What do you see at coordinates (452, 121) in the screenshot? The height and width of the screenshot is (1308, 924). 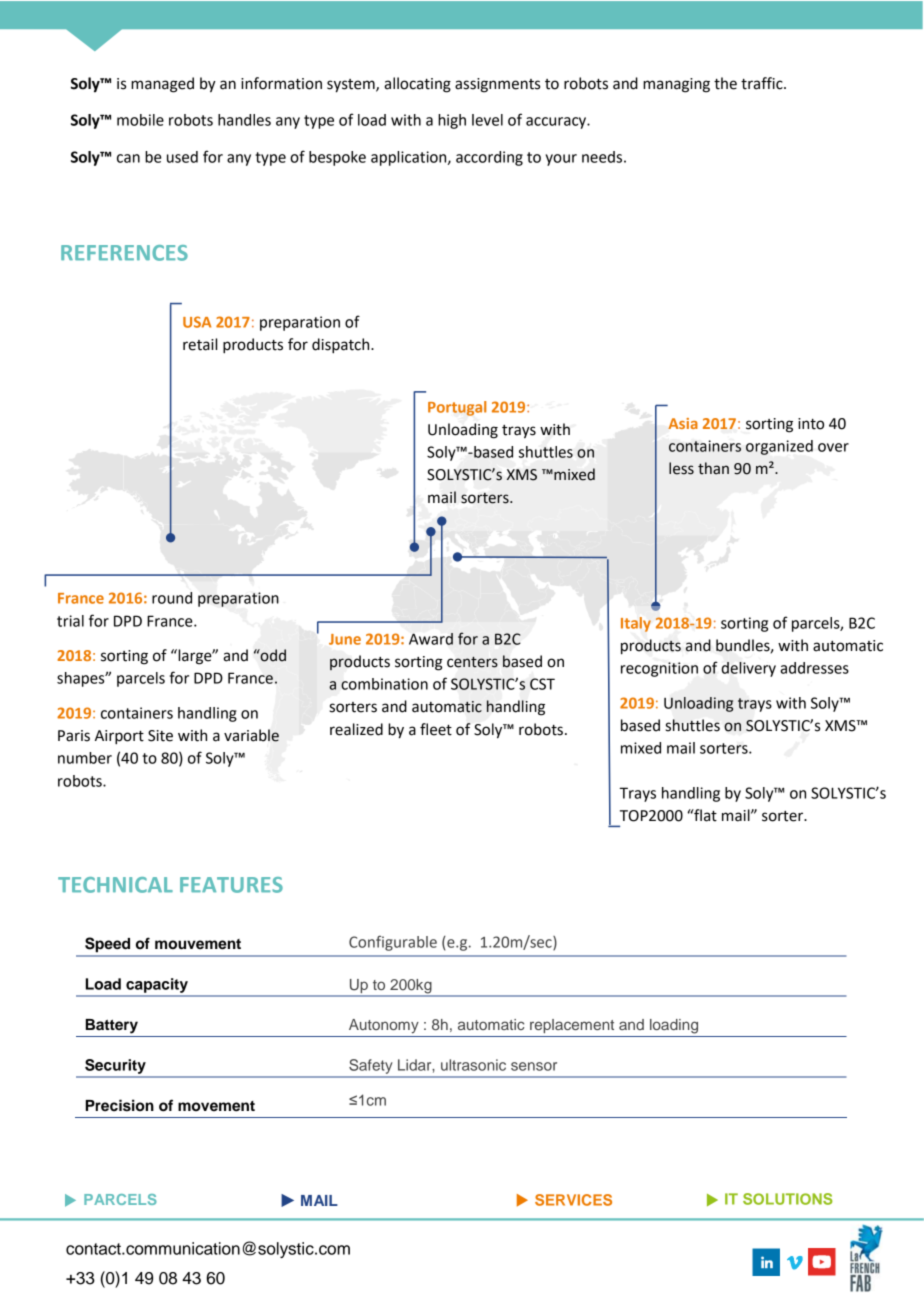 I see `high` at bounding box center [452, 121].
